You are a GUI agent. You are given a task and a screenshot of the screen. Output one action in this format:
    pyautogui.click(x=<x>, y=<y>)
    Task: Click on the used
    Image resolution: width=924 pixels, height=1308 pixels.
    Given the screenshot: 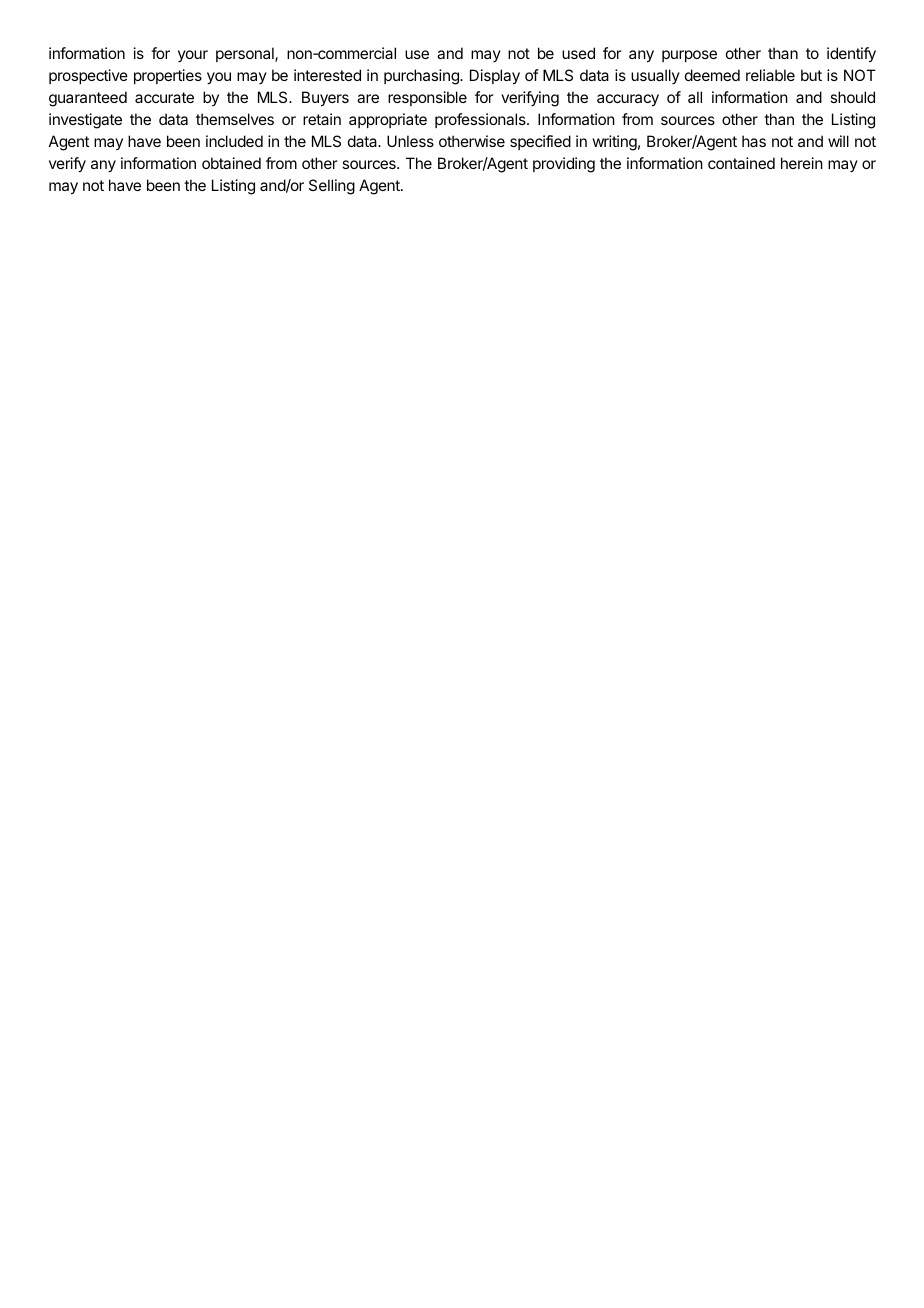 What is the action you would take?
    pyautogui.click(x=578, y=53)
